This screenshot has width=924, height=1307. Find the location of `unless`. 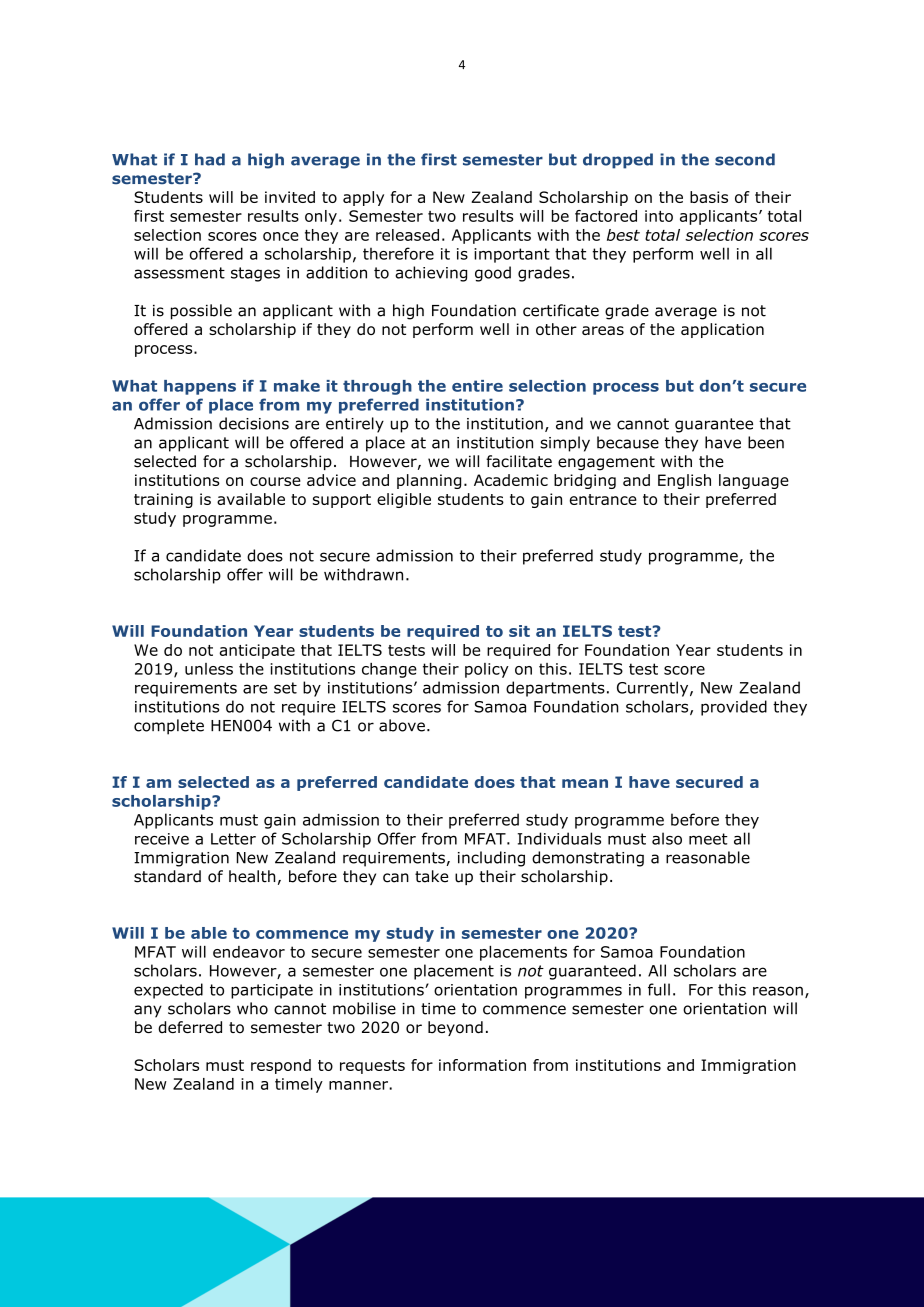

unless is located at coordinates (209, 669).
